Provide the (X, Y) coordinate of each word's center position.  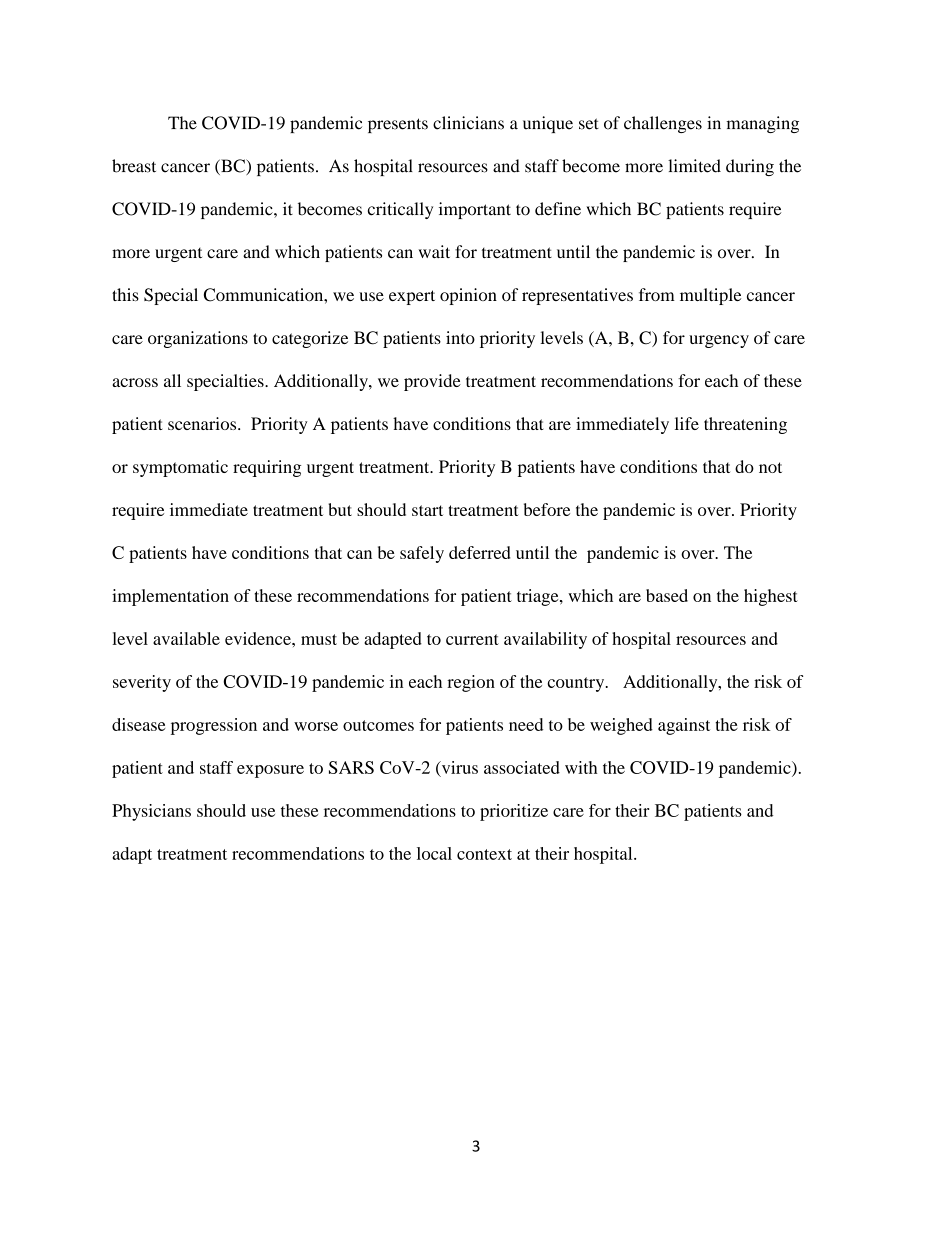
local (434, 853)
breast (134, 166)
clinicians (468, 123)
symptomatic (180, 468)
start (427, 510)
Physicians (151, 812)
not (770, 467)
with (581, 767)
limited (694, 166)
